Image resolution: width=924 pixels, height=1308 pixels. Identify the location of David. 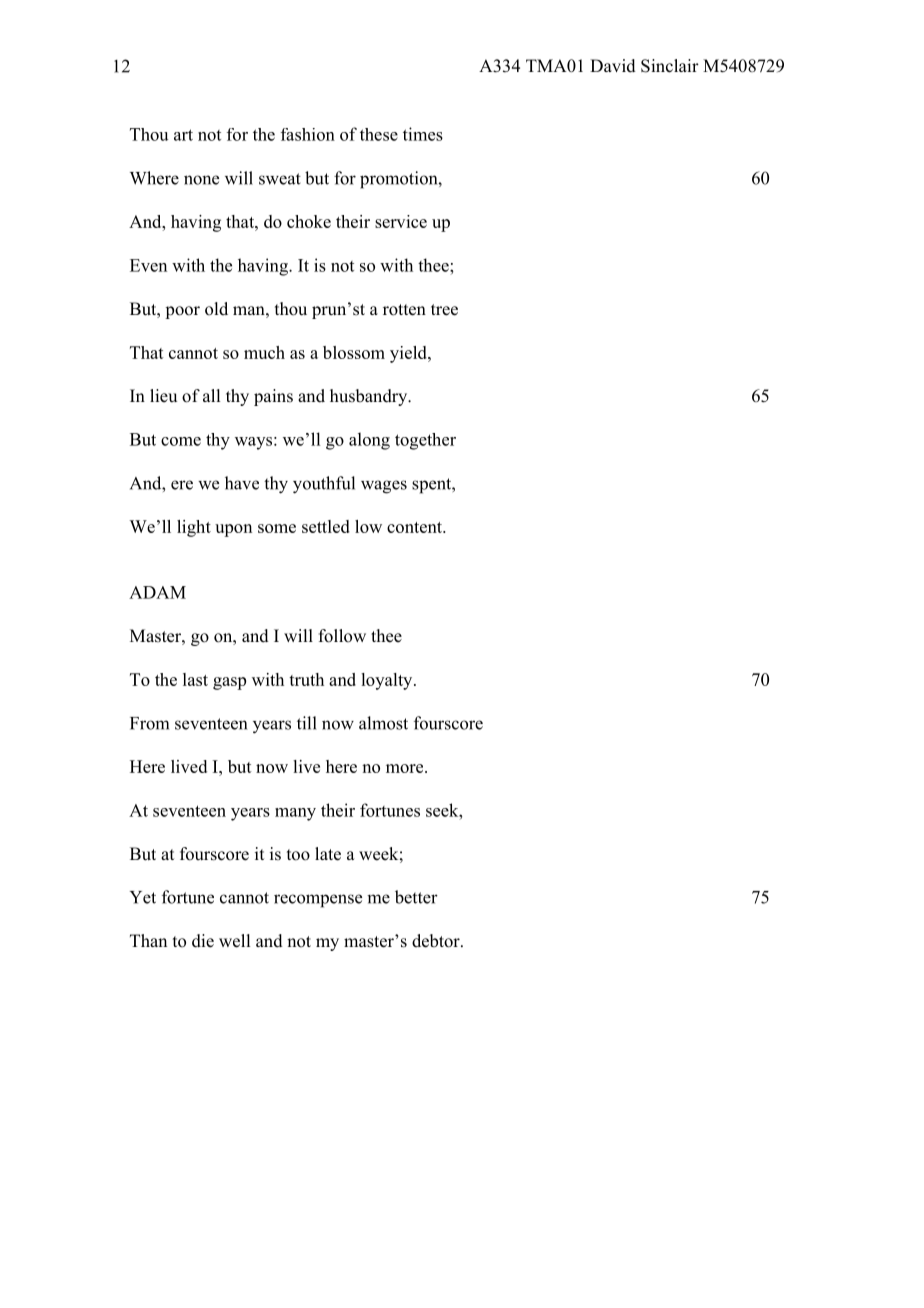
(613, 66).
